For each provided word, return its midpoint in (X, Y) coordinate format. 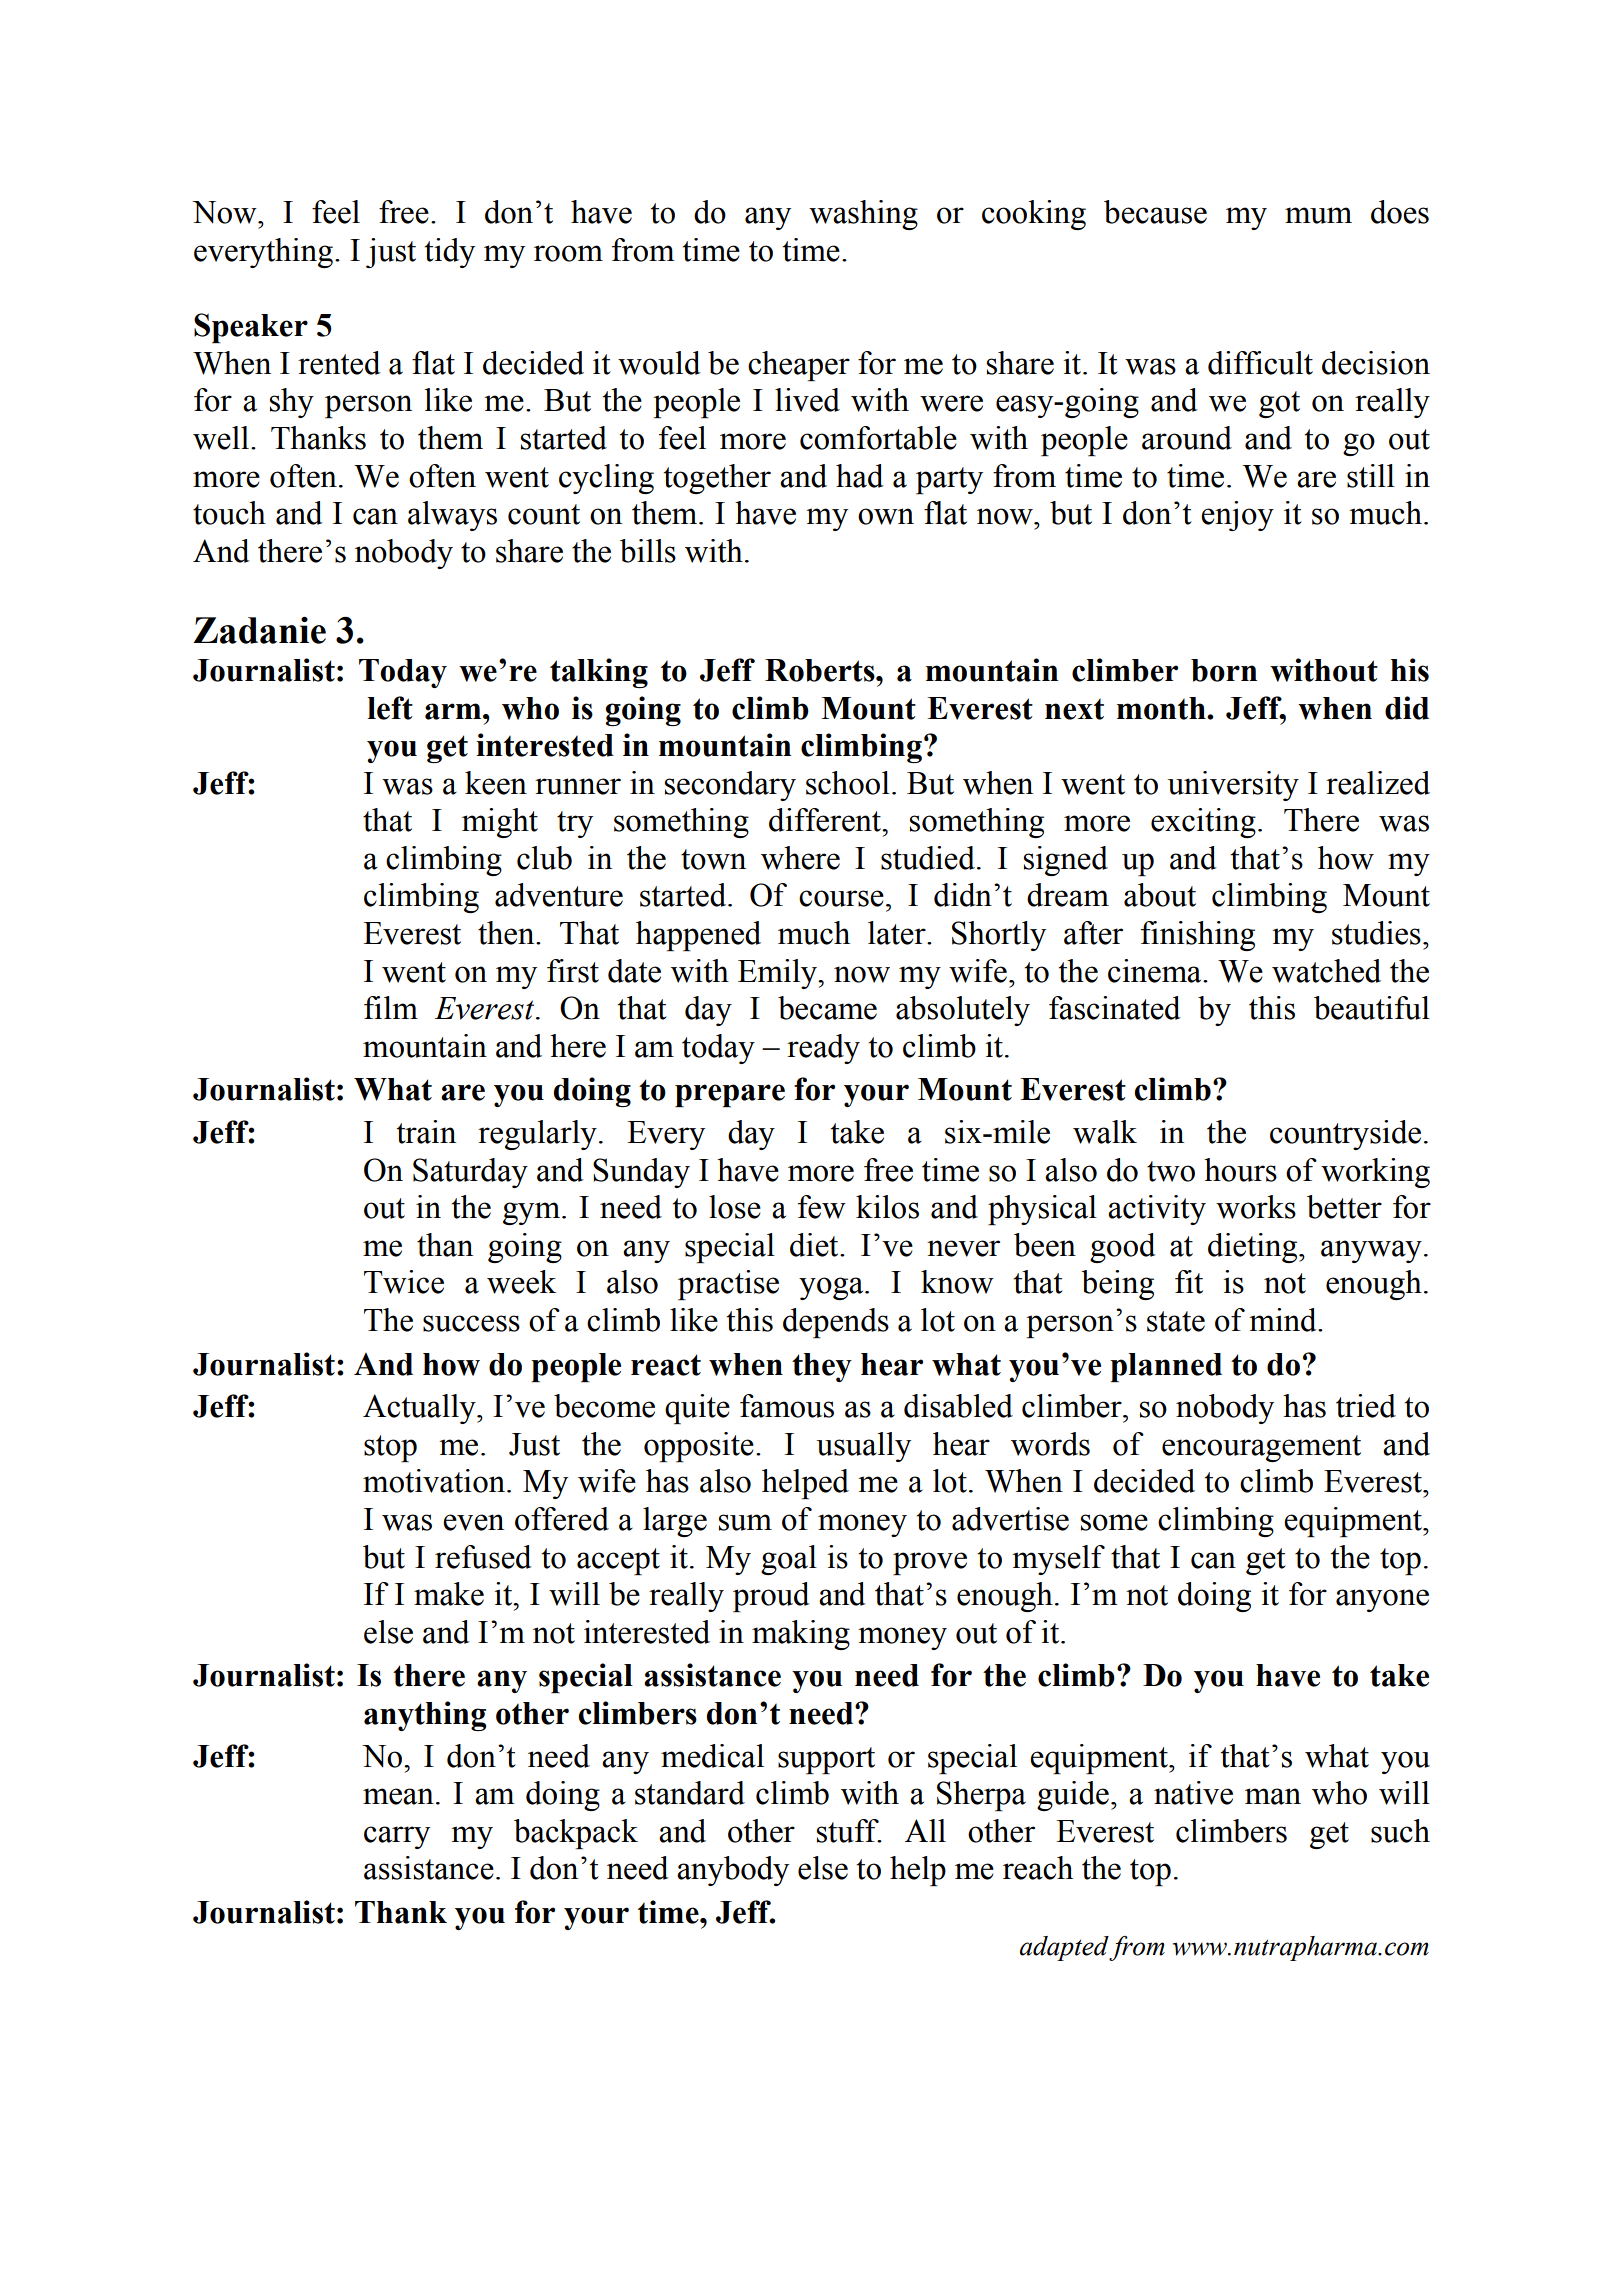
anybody (733, 1871)
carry (397, 1837)
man (1273, 1796)
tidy (450, 253)
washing (863, 215)
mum (1318, 215)
